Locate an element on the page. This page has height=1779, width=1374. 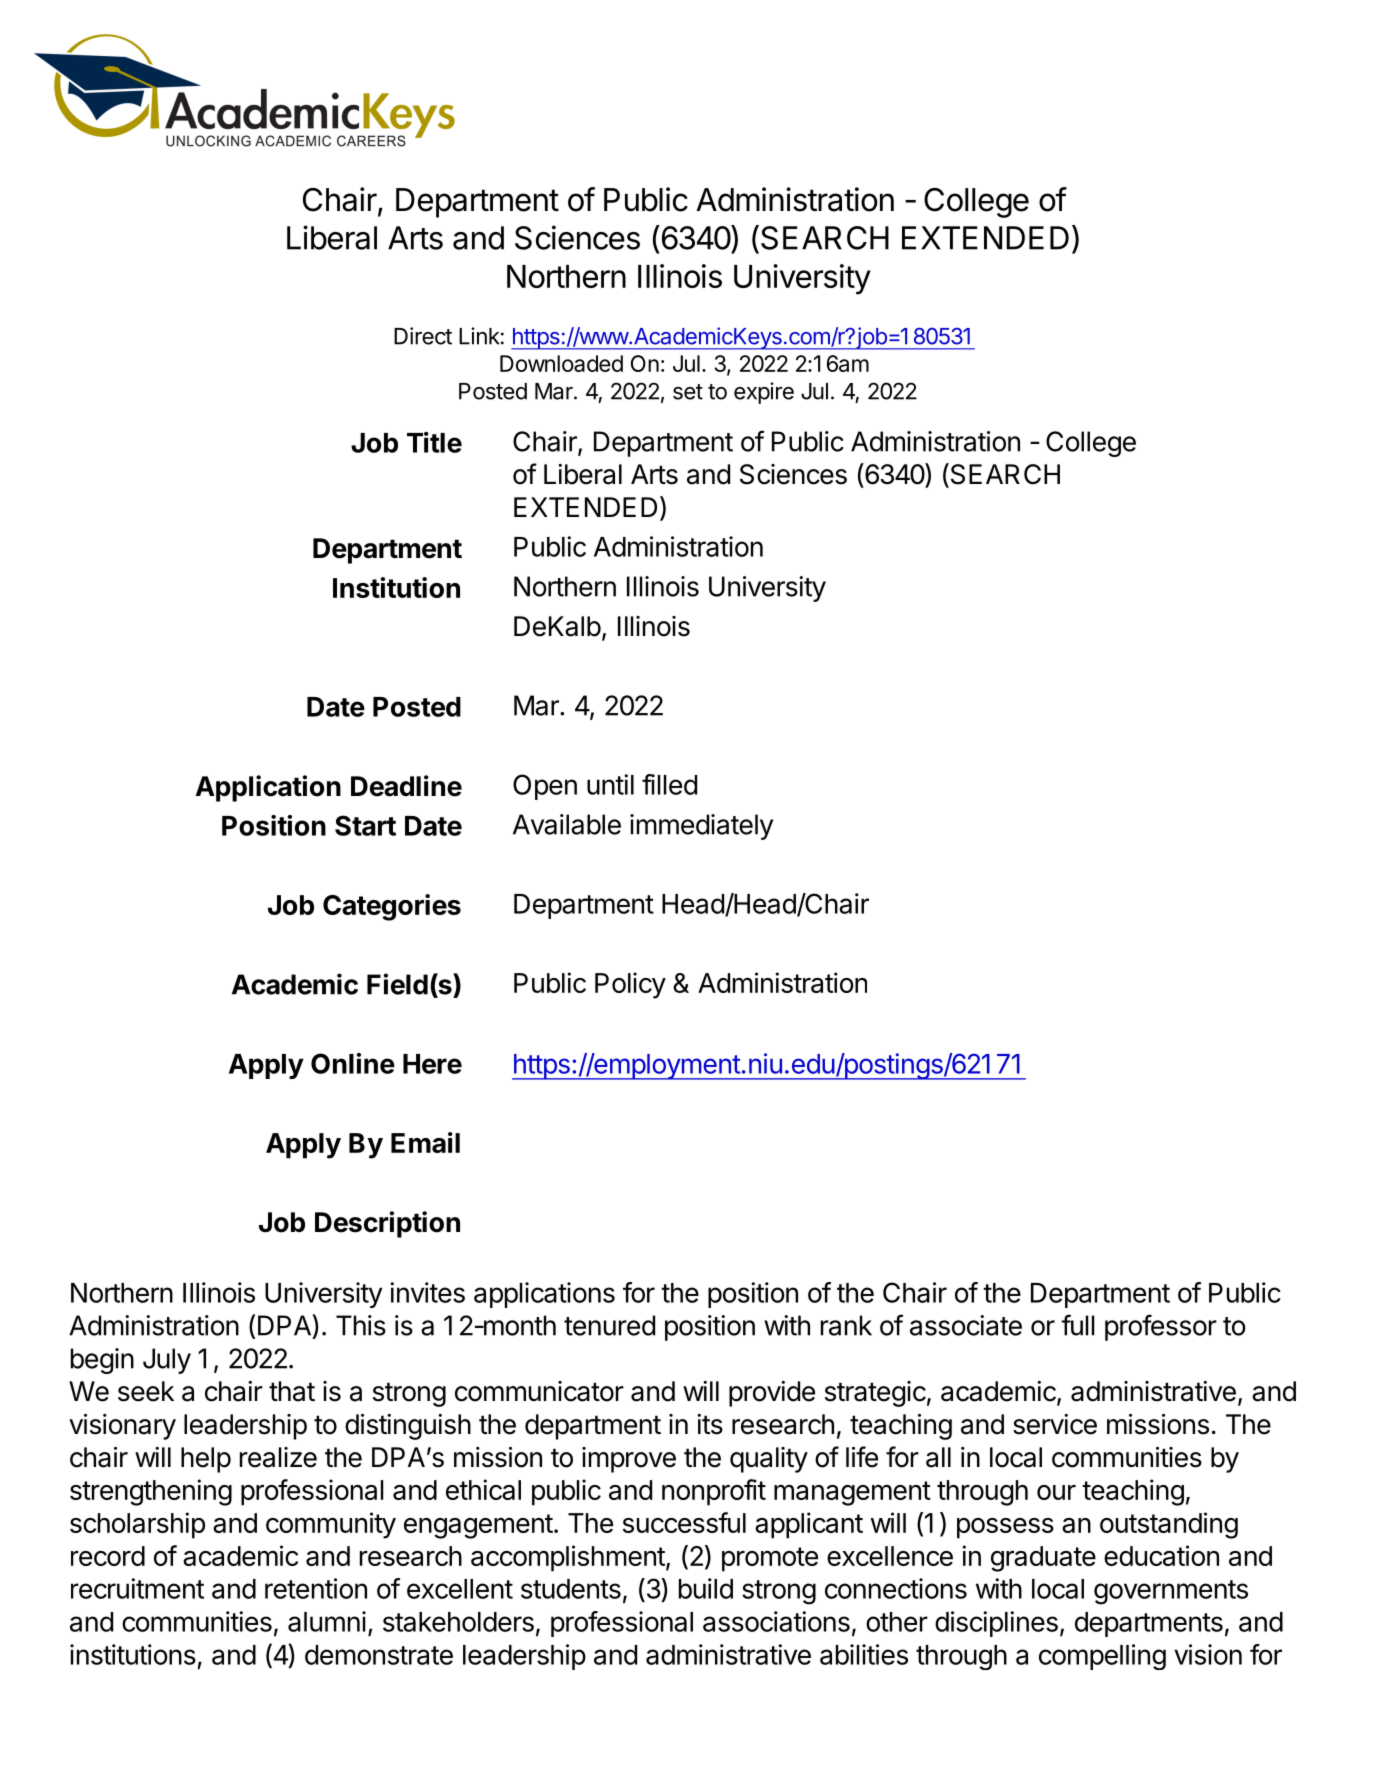
Direct is located at coordinates (423, 336).
